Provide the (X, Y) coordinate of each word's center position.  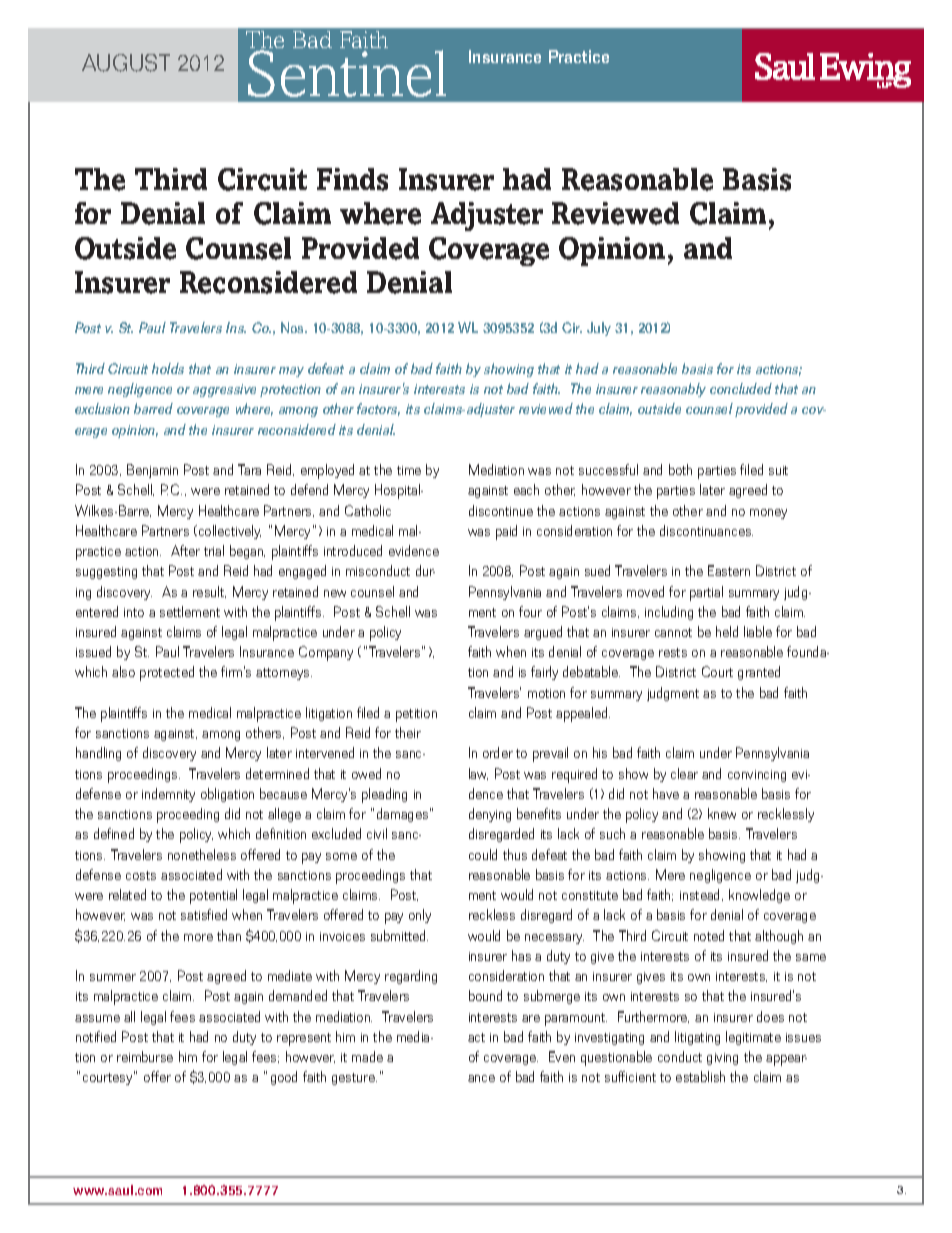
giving (722, 1059)
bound (485, 995)
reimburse (145, 1056)
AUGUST (126, 63)
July (599, 329)
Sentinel (347, 73)
